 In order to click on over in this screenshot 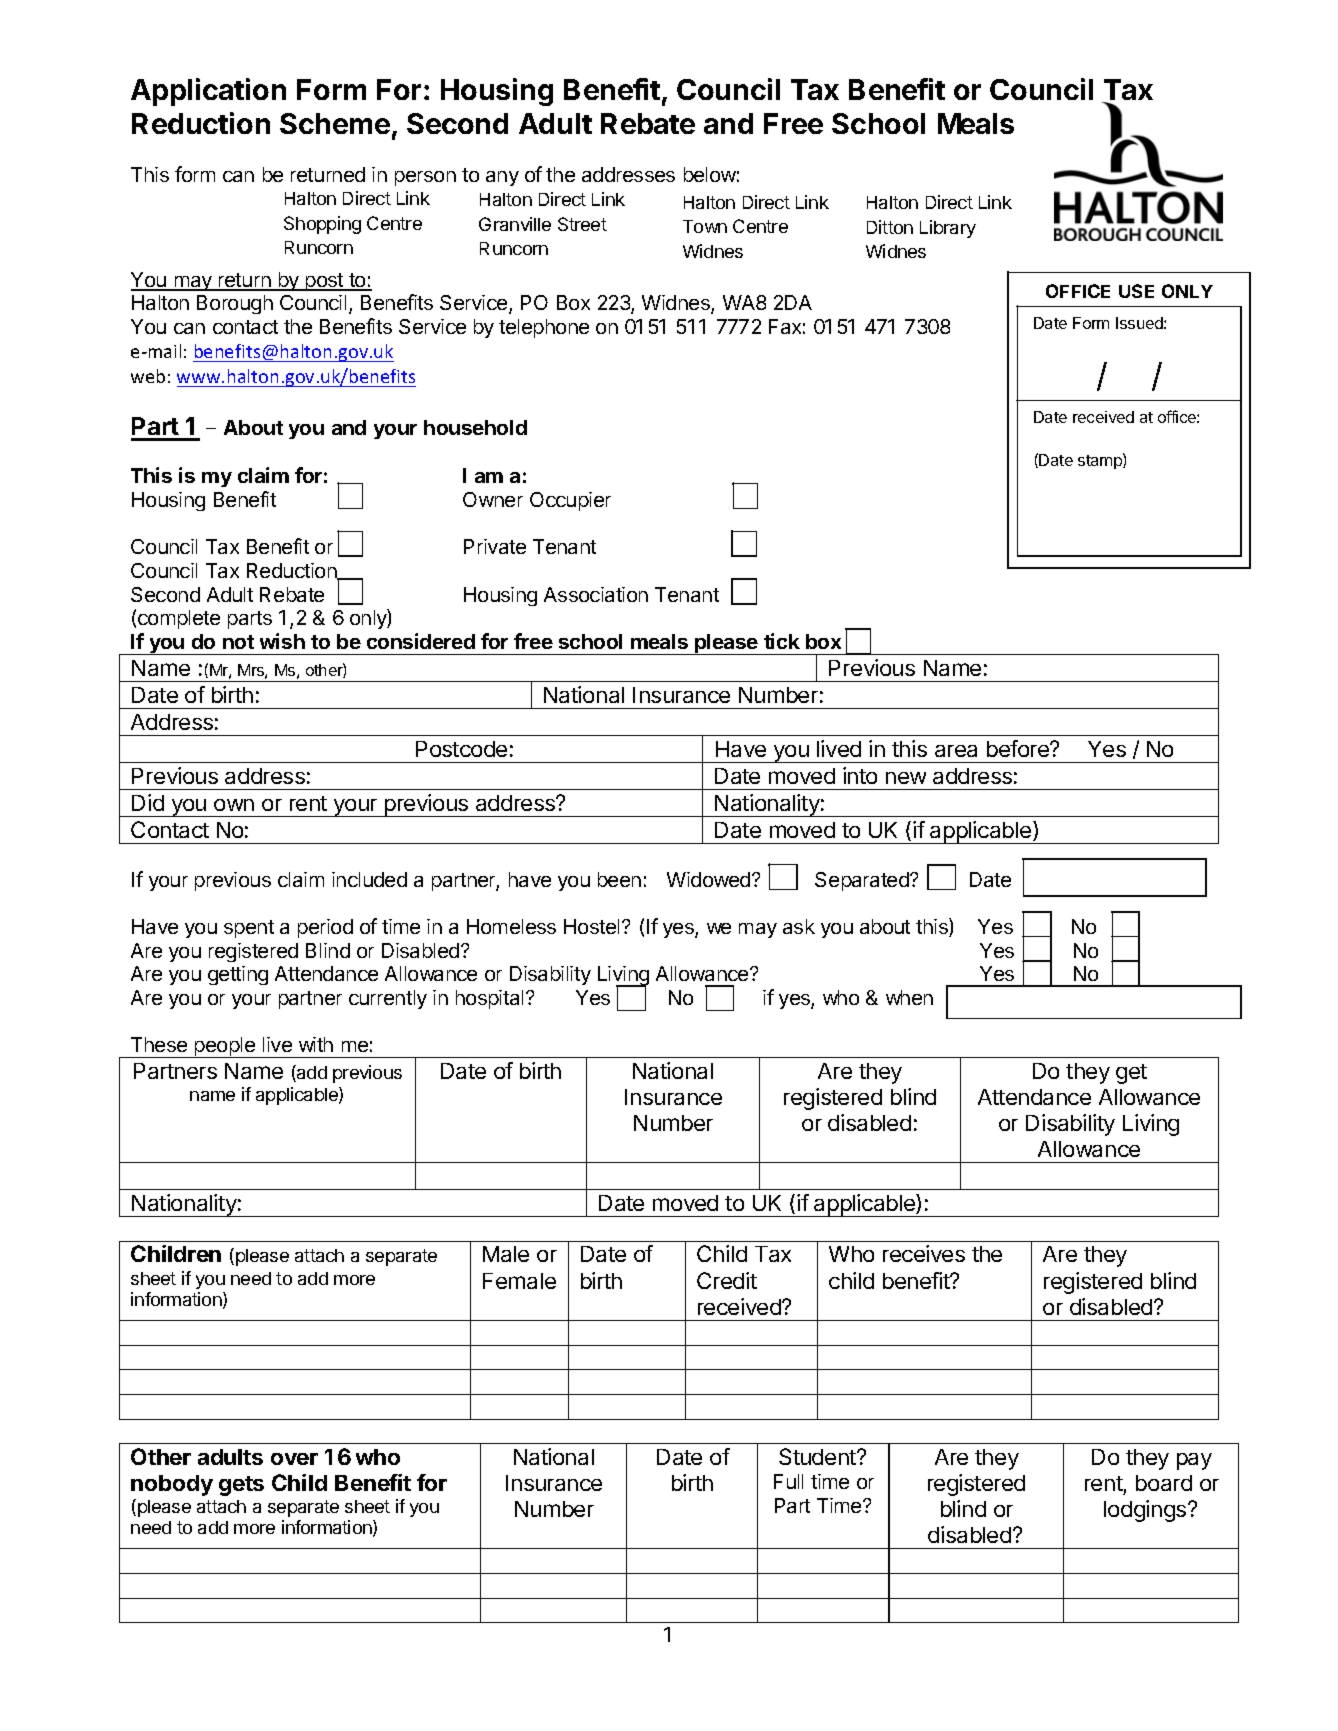, I will do `click(294, 1459)`.
